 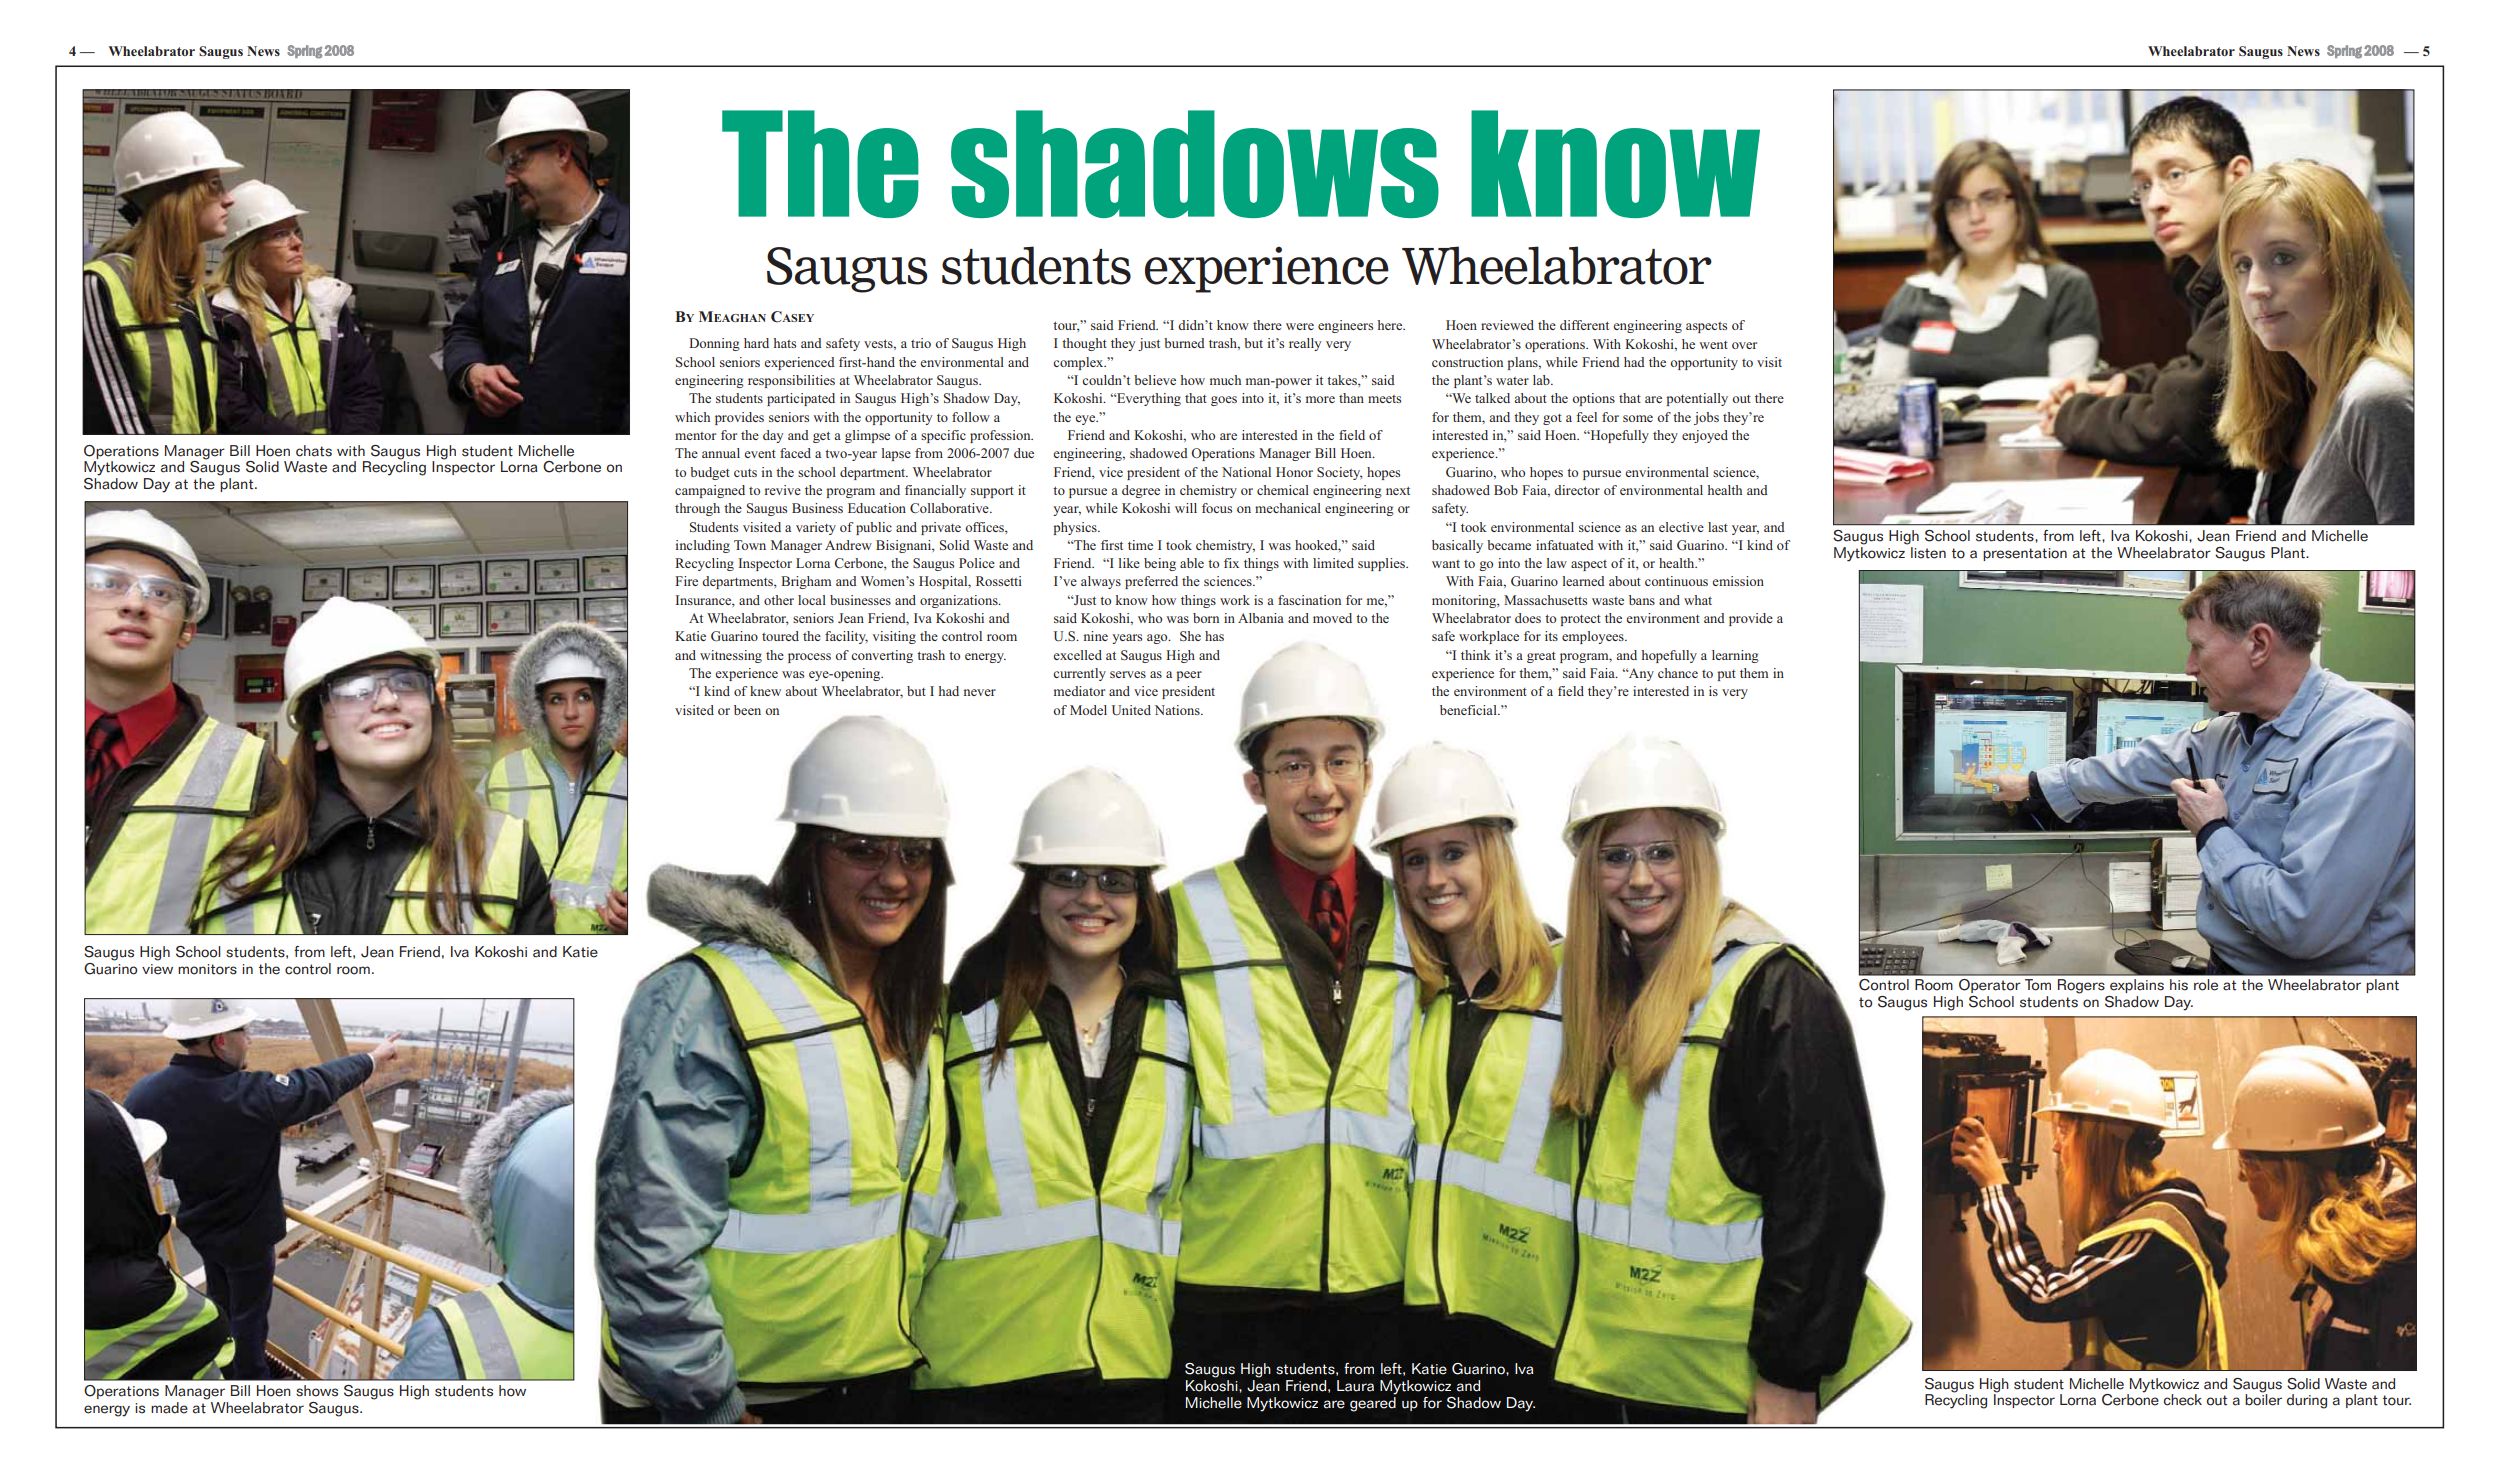 I want to click on burned, so click(x=1184, y=343).
